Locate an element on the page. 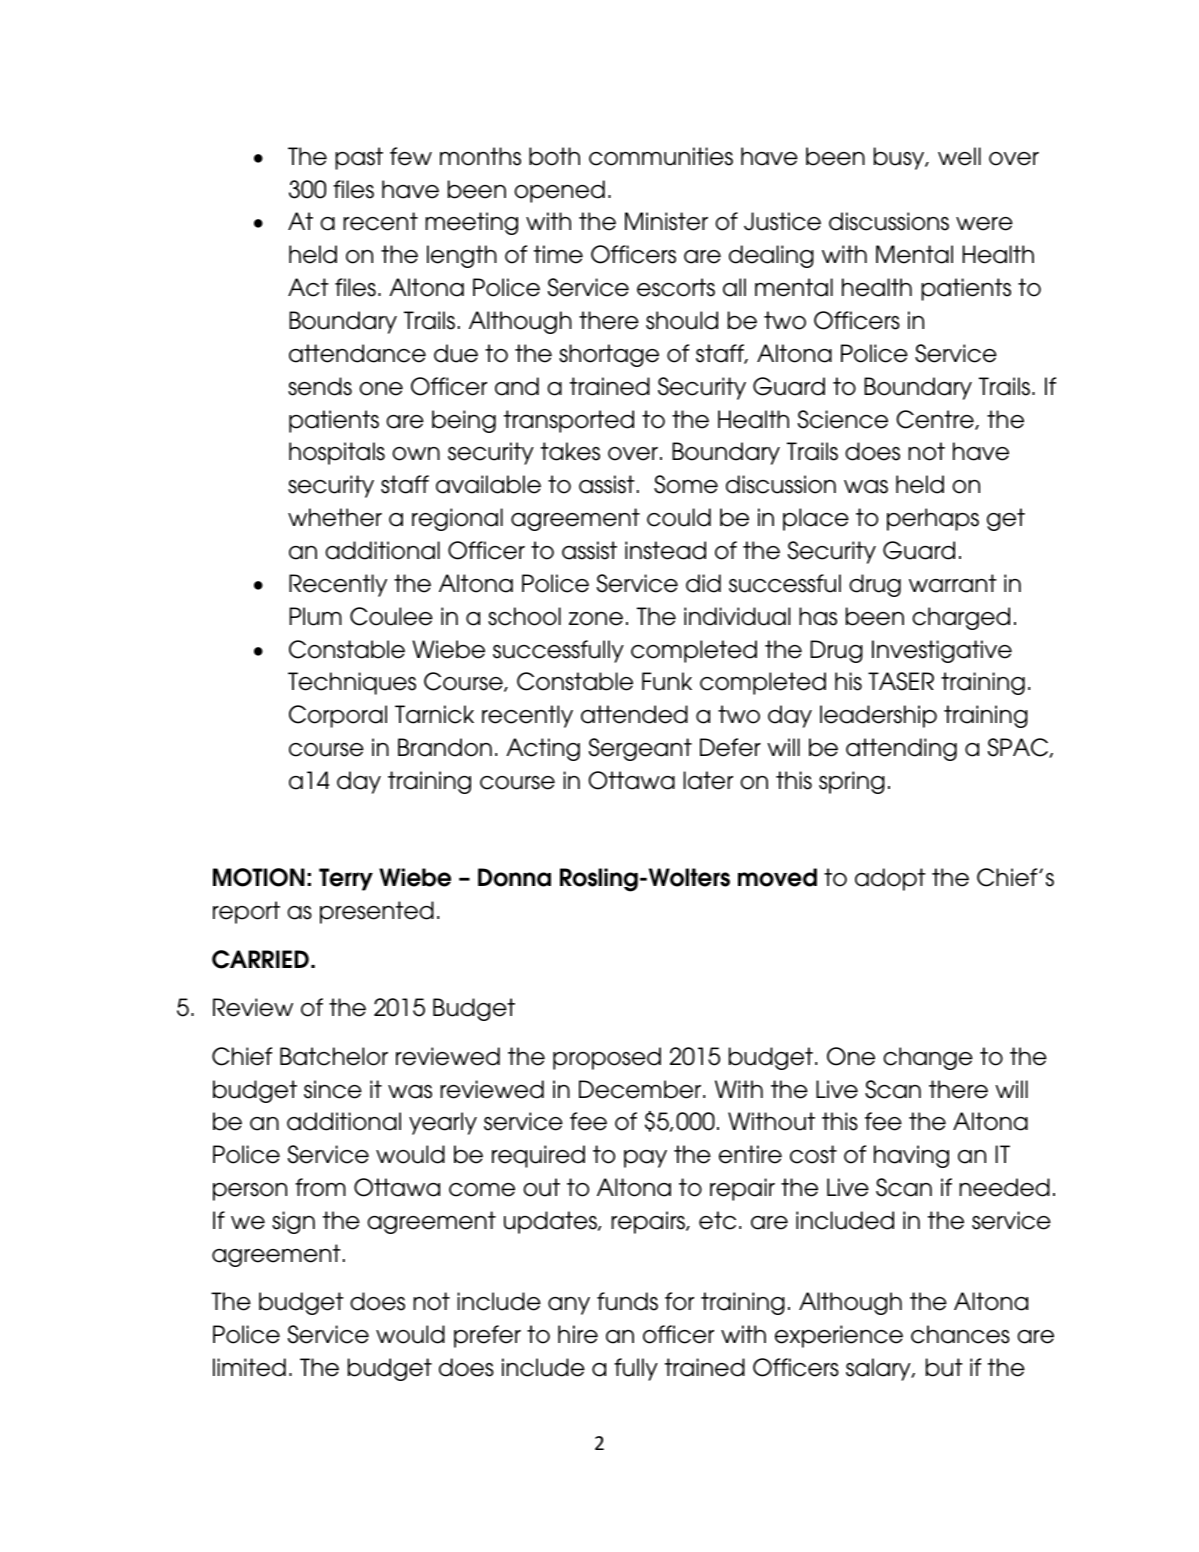  chances is located at coordinates (960, 1334).
